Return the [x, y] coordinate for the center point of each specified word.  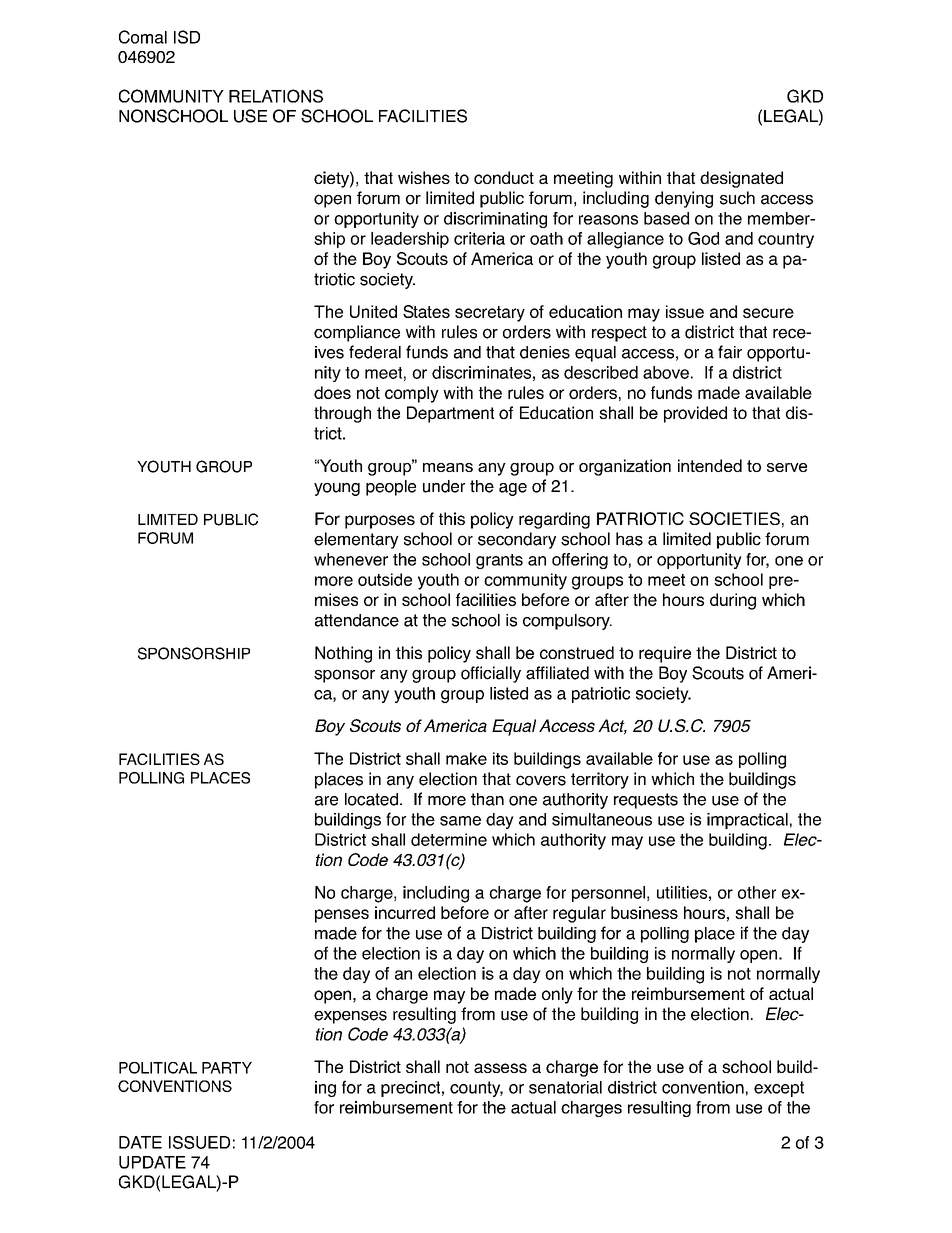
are [326, 801]
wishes [424, 177]
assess [500, 1068]
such [737, 198]
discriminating [495, 220]
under [444, 486]
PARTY [227, 1068]
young [337, 489]
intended [710, 465]
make [466, 758]
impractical [747, 821]
